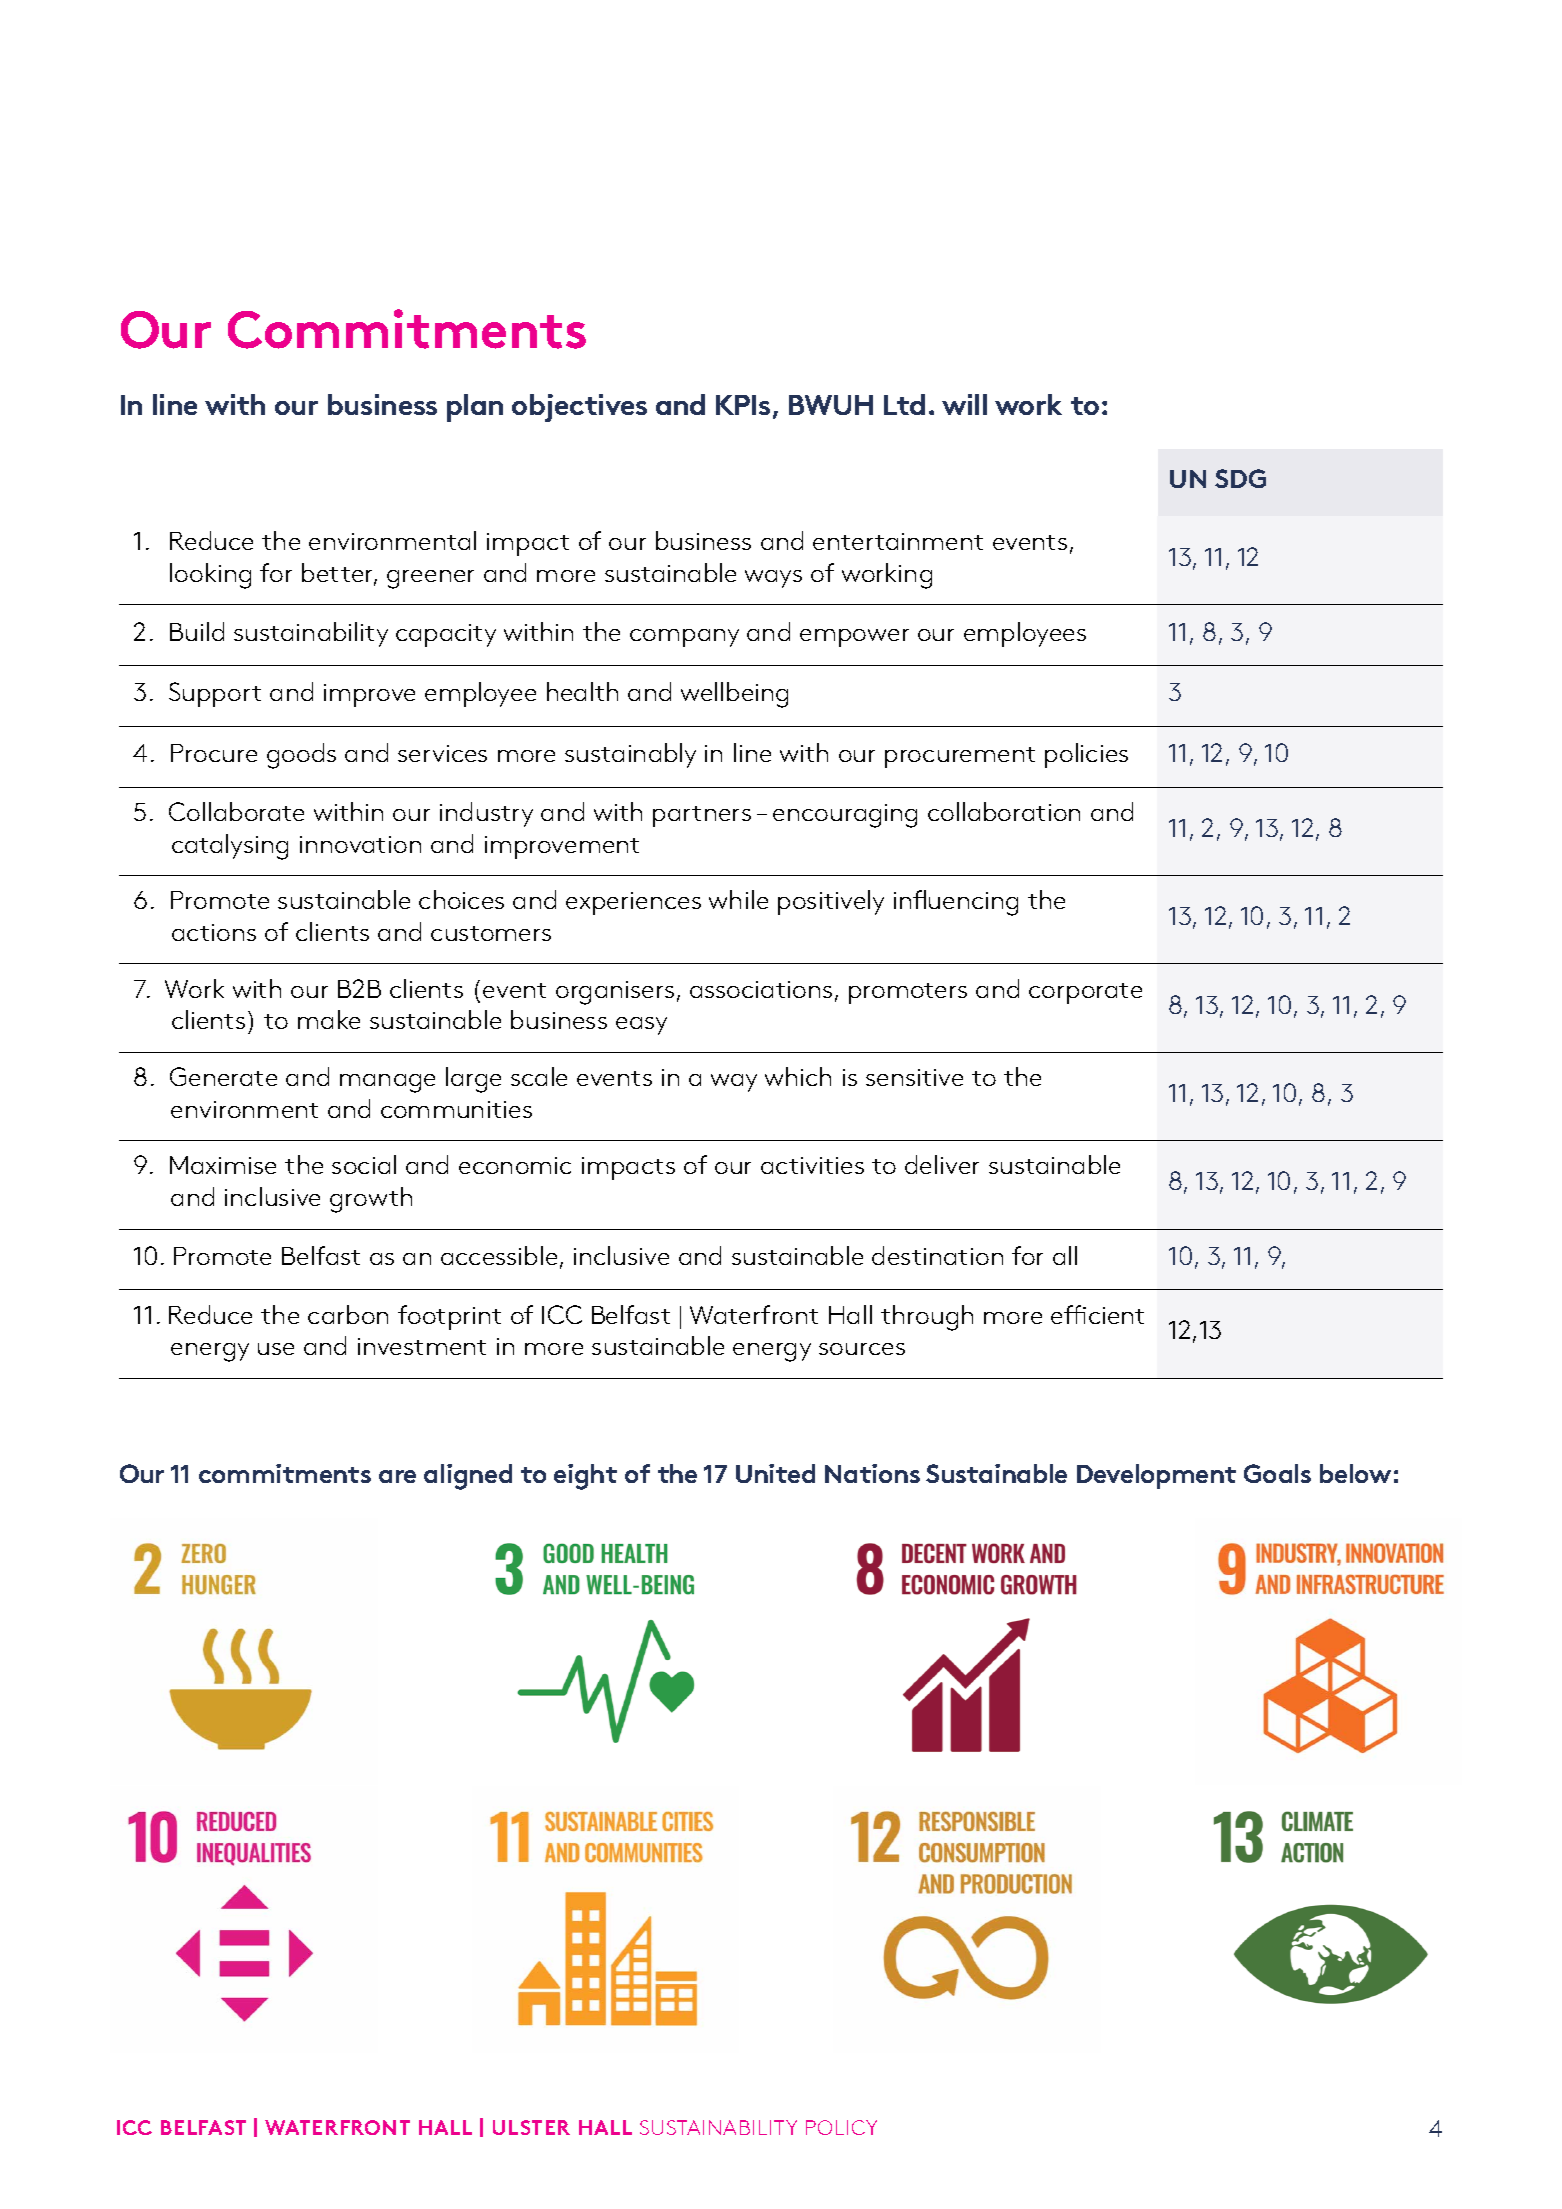 The image size is (1562, 2209). I want to click on corporate, so click(1085, 993).
